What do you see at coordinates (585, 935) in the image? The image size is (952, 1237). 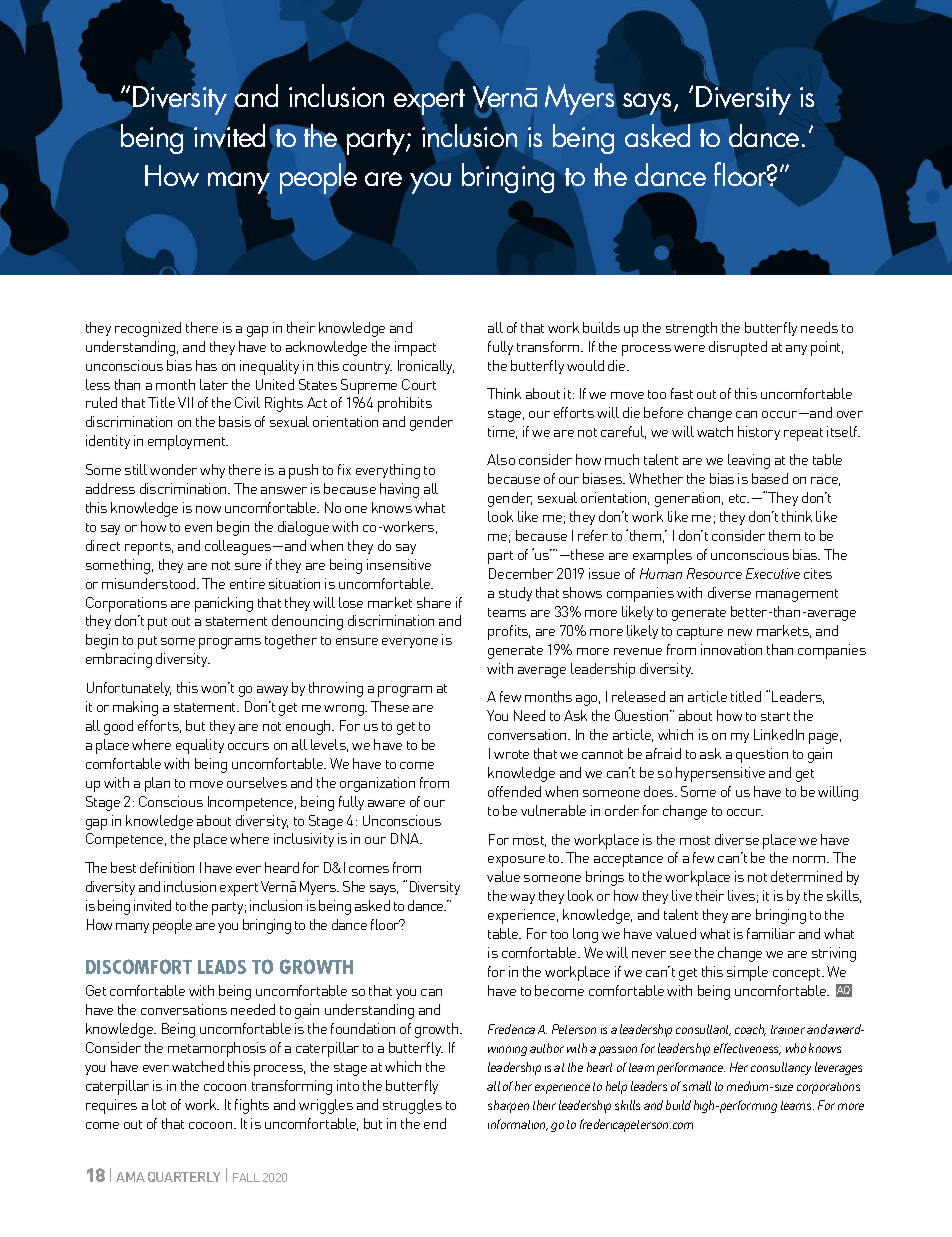 I see `long` at bounding box center [585, 935].
